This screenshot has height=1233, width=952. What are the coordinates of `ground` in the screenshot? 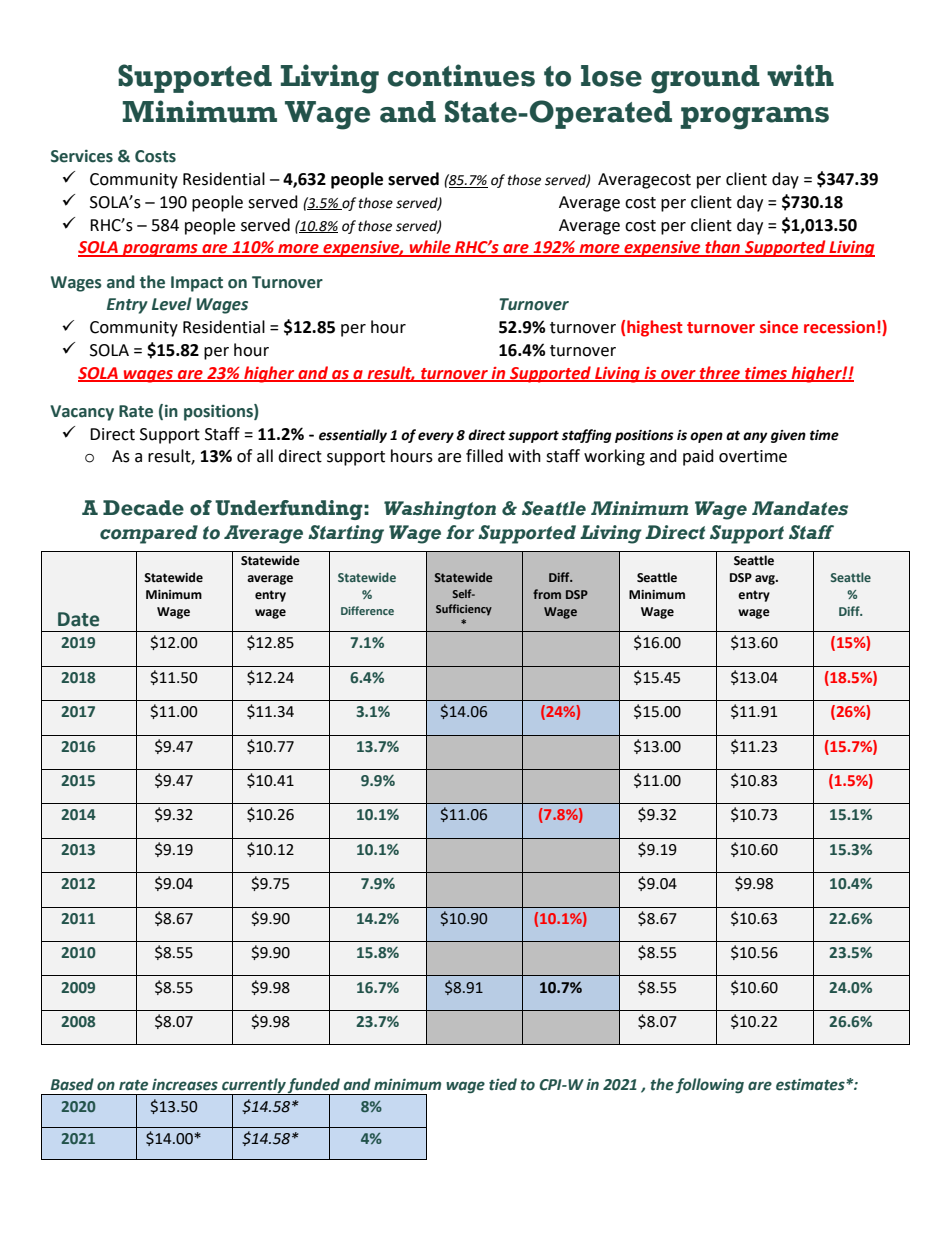 It's located at (705, 79).
